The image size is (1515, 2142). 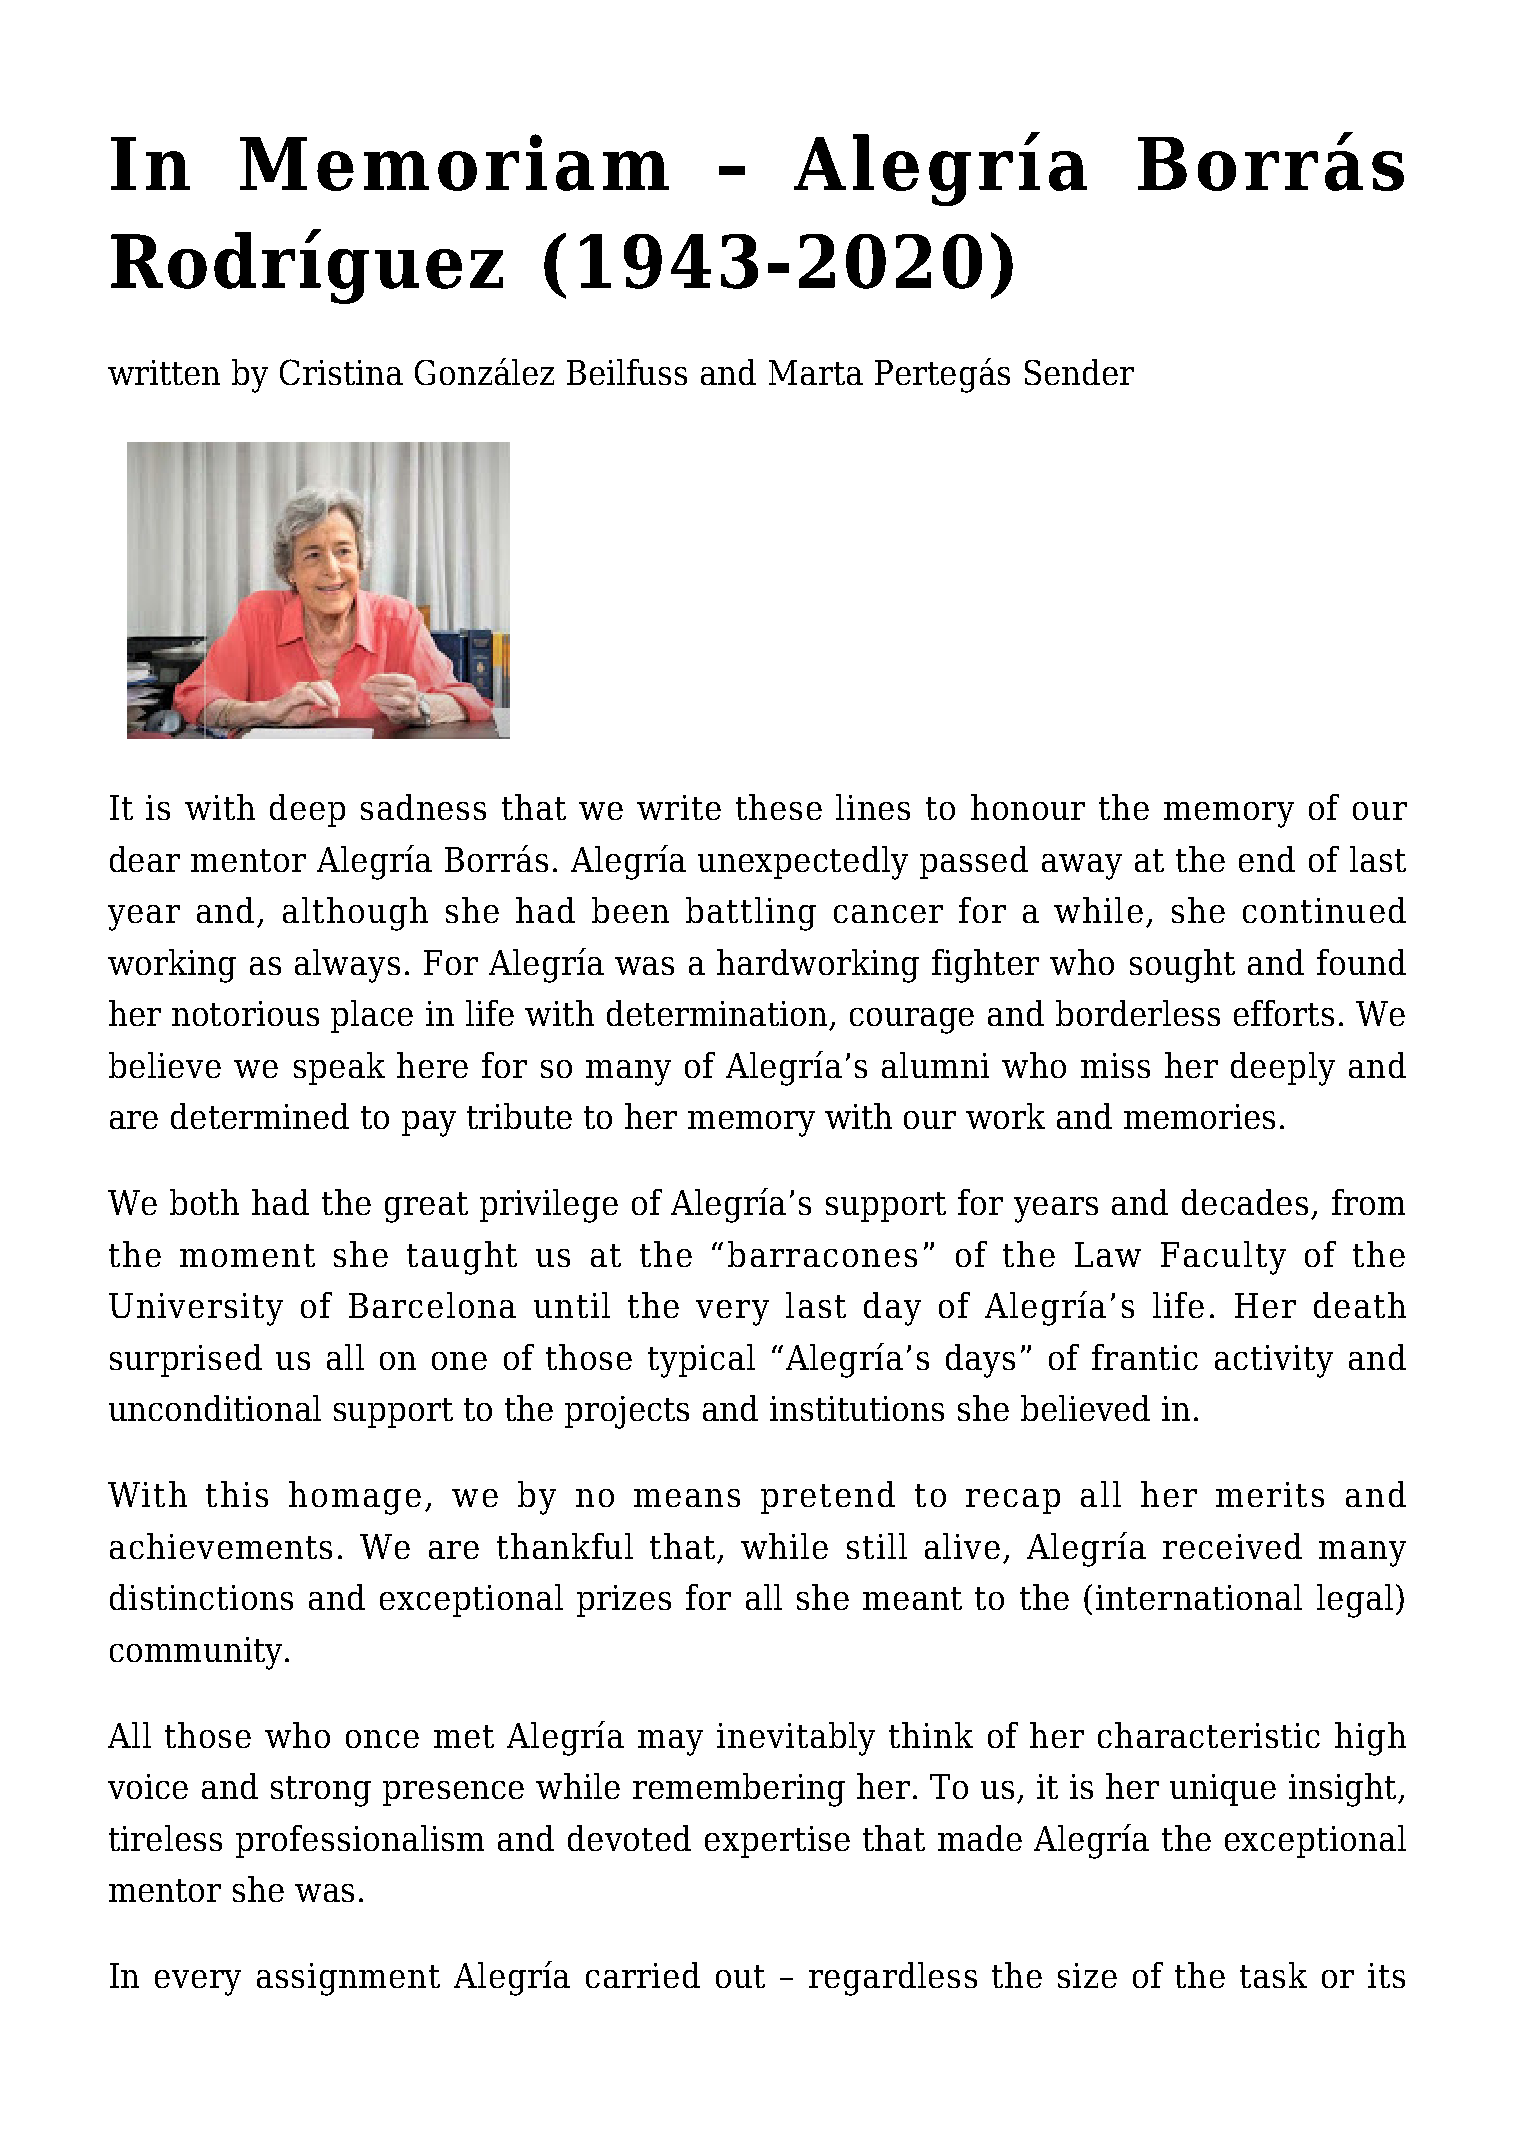 What do you see at coordinates (740, 1976) in the document?
I see `out` at bounding box center [740, 1976].
